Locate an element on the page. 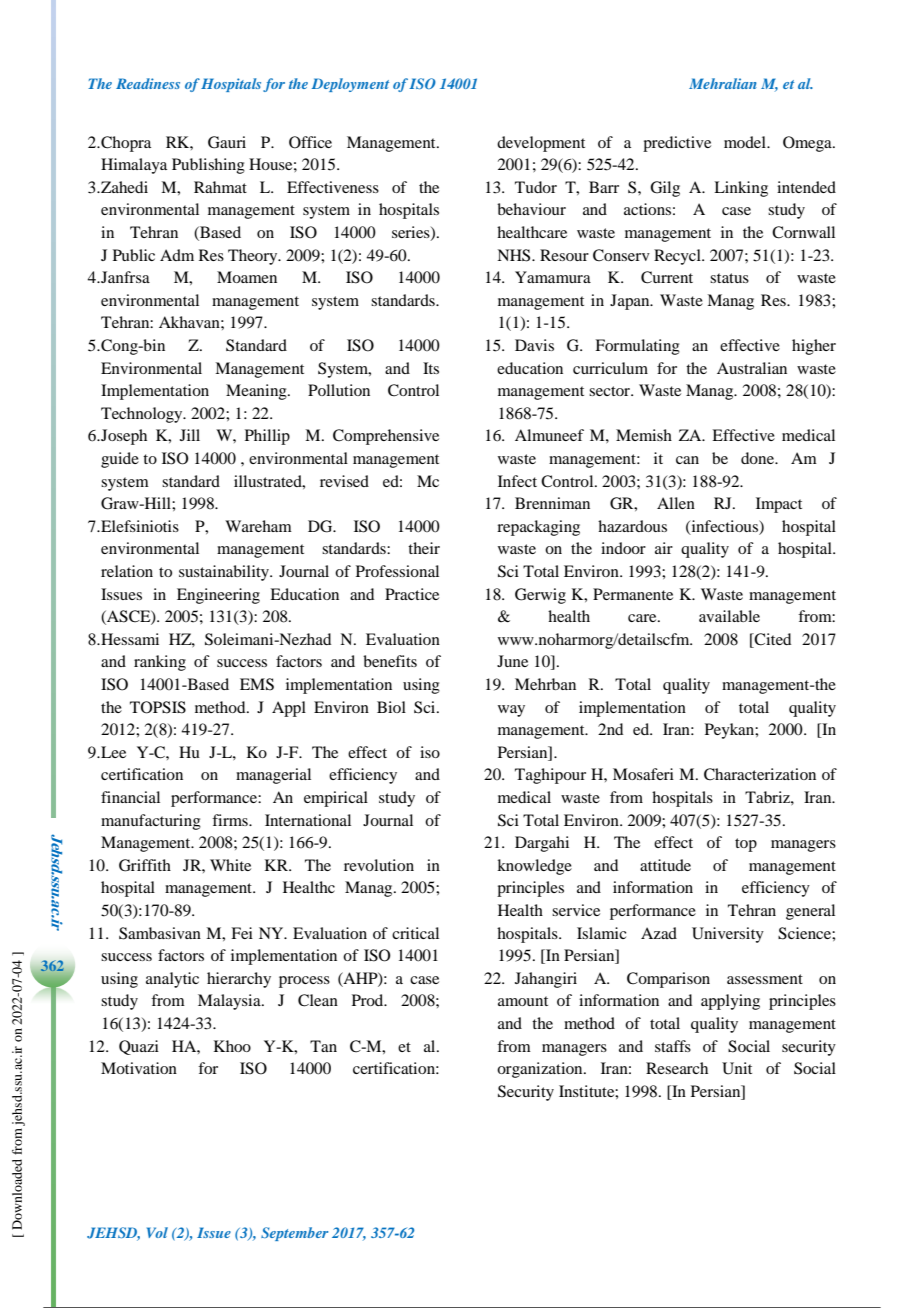 This document has width=924, height=1308. done is located at coordinates (758, 458).
